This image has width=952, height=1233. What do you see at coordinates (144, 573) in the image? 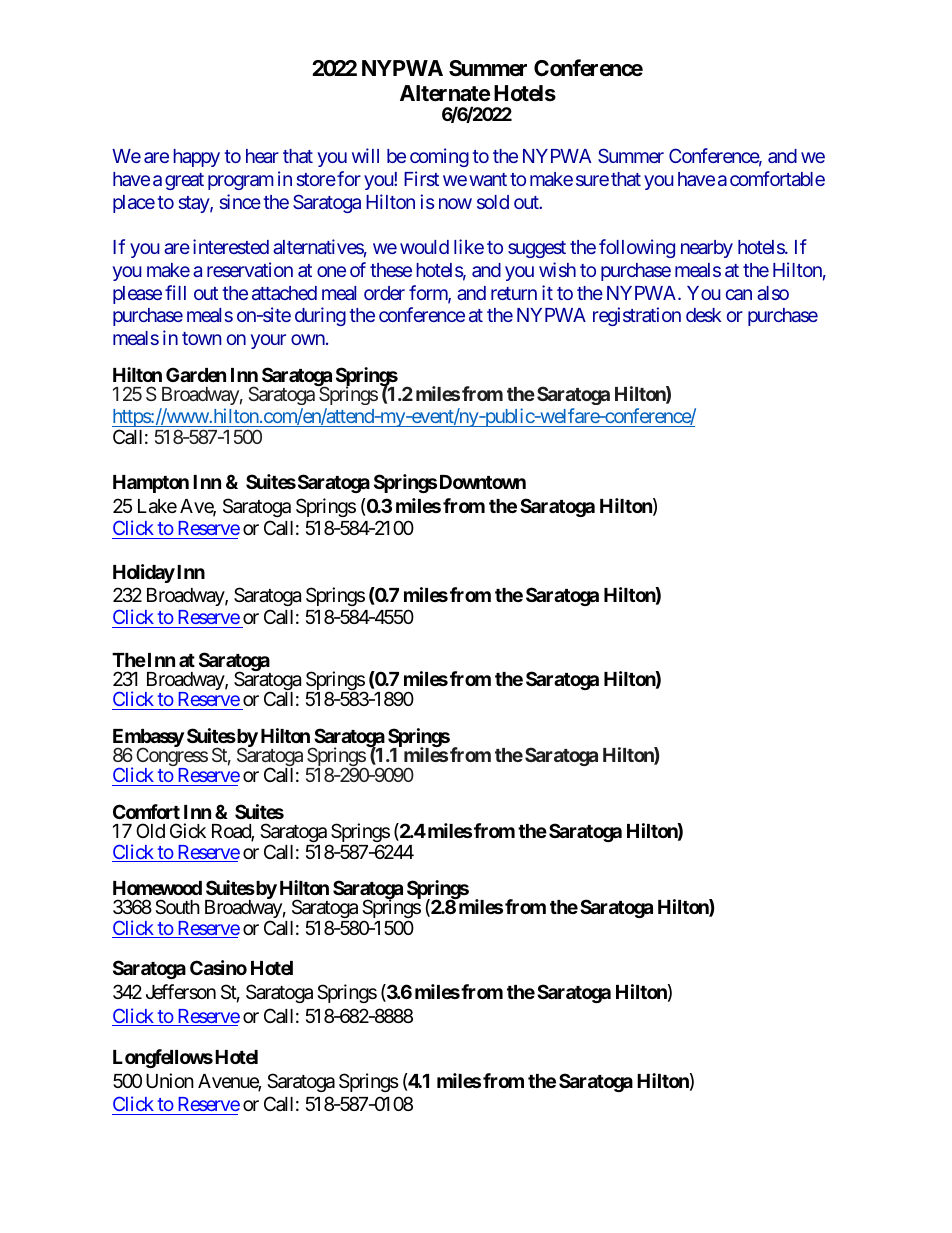
I see `Holiday` at bounding box center [144, 573].
